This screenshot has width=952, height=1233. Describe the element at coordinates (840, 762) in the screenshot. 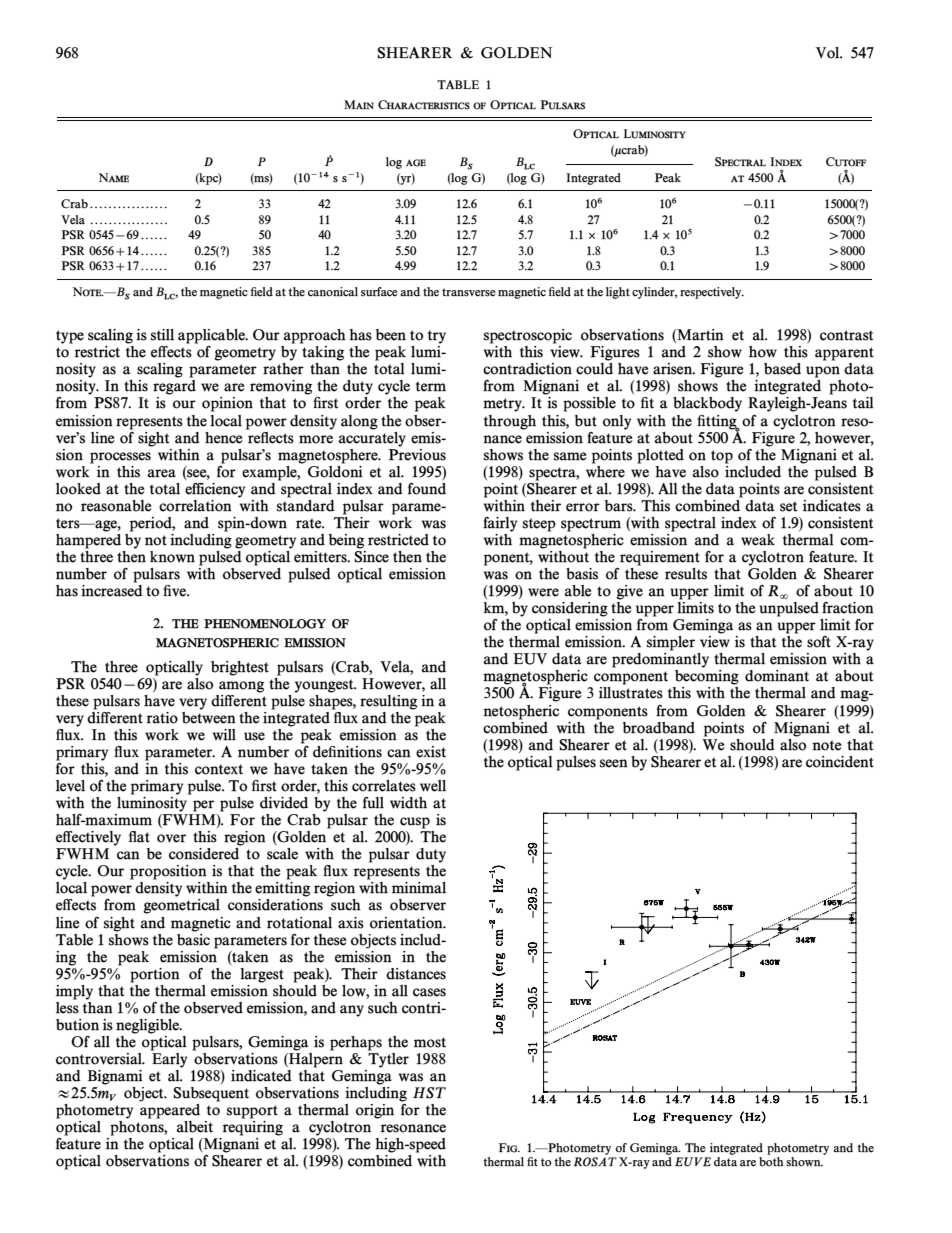

I see `coincident` at that location.
